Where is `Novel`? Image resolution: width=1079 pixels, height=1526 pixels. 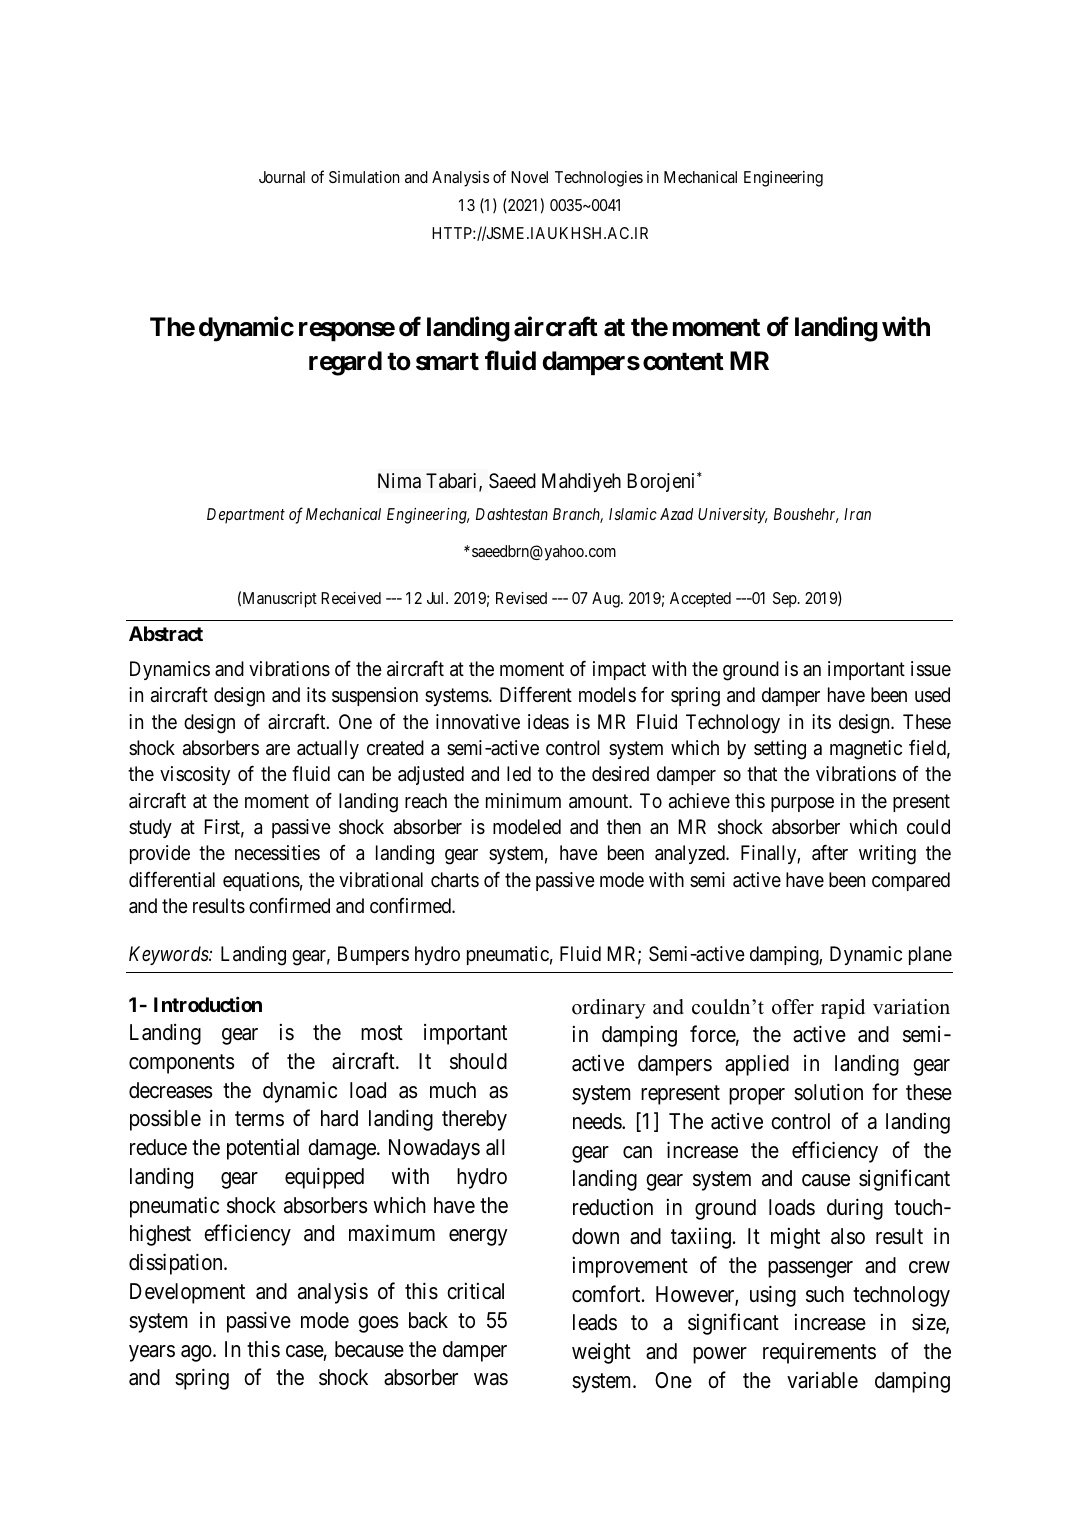 Novel is located at coordinates (529, 177).
